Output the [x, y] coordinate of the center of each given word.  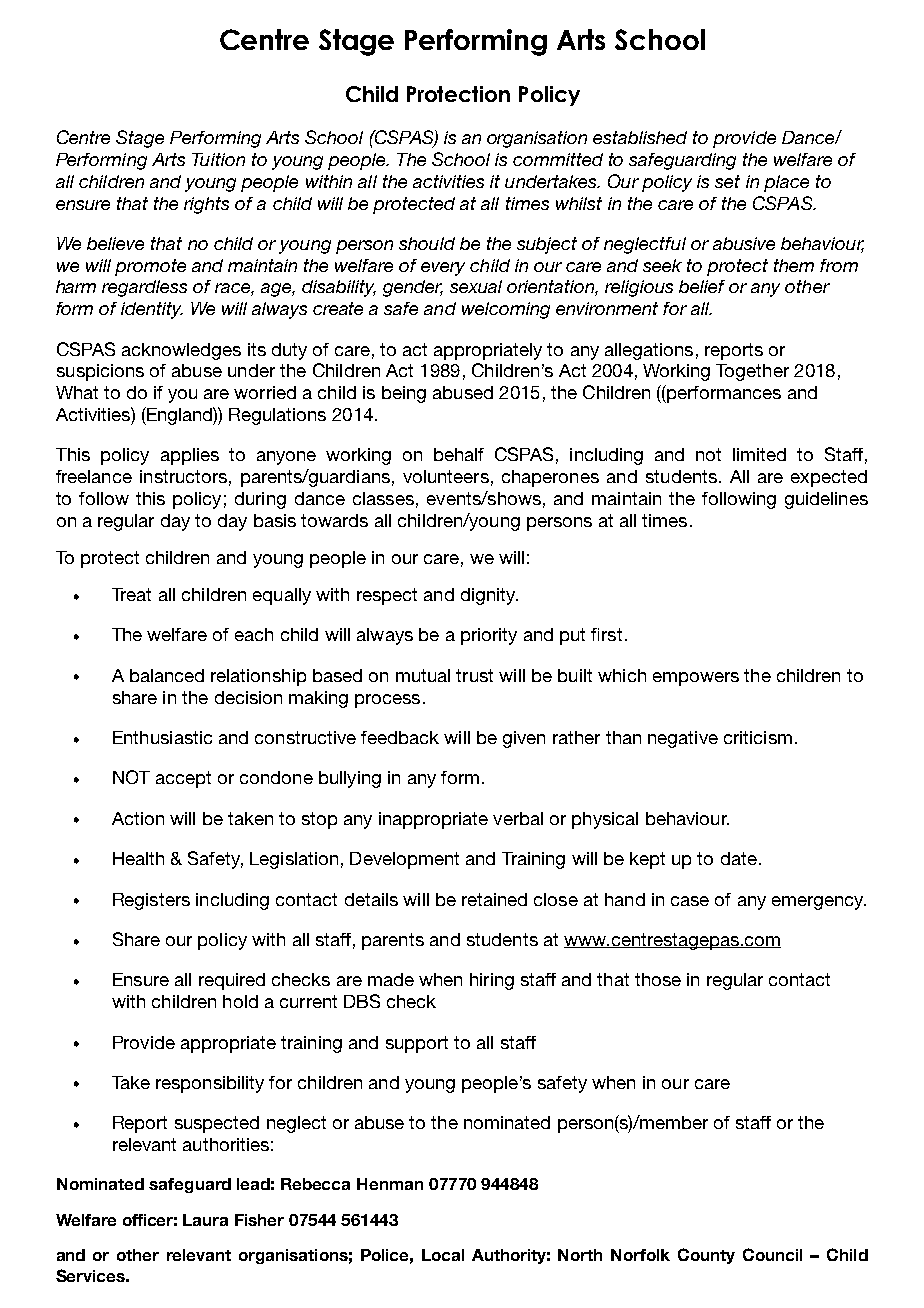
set [727, 181]
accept [183, 779]
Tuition [218, 159]
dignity [489, 596]
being [404, 394]
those [658, 979]
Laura [205, 1220]
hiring [492, 981]
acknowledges [181, 351]
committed [558, 159]
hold [240, 1001]
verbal [518, 818]
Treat [131, 594]
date [739, 858]
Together [752, 372]
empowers [696, 679]
